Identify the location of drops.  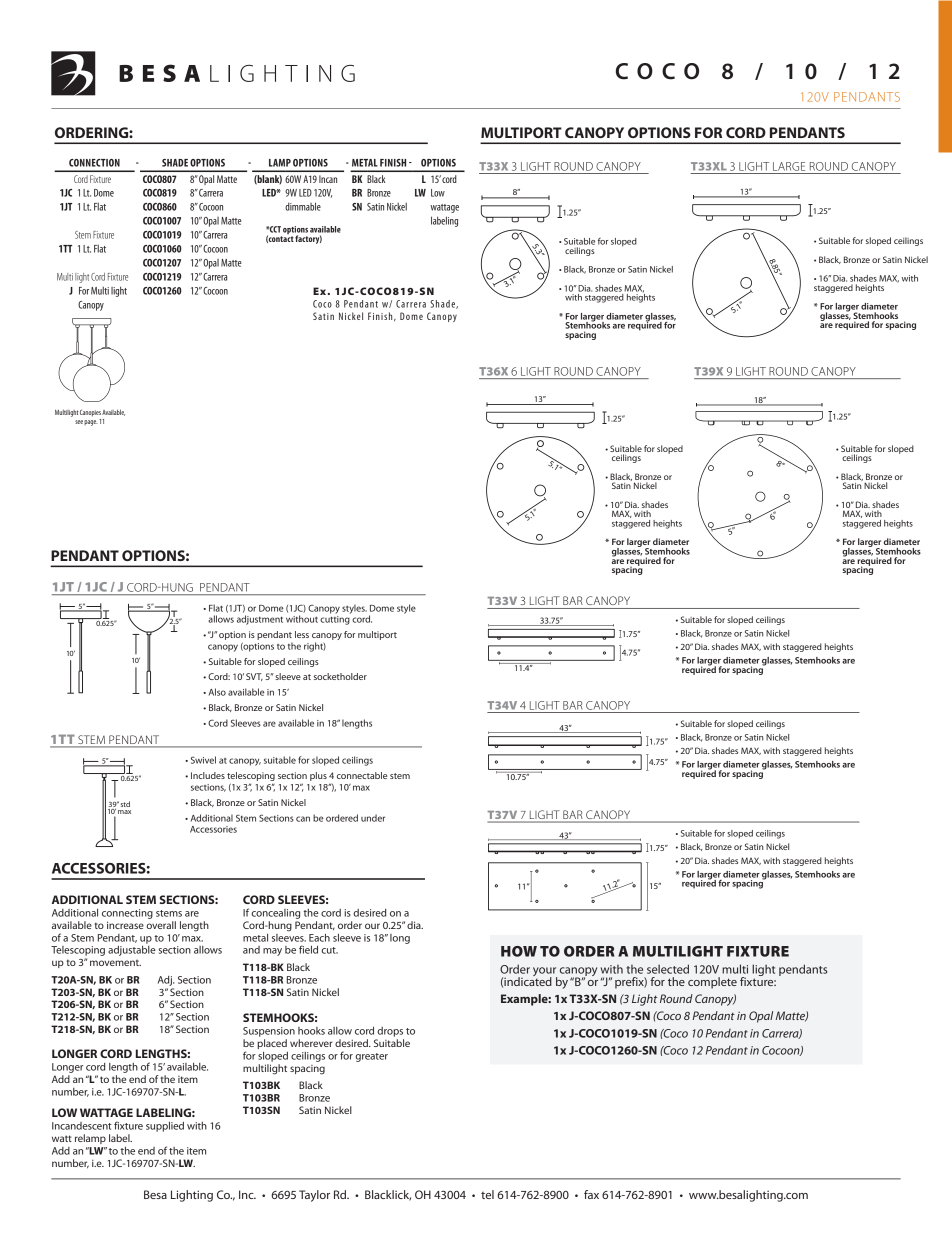
(390, 1032).
